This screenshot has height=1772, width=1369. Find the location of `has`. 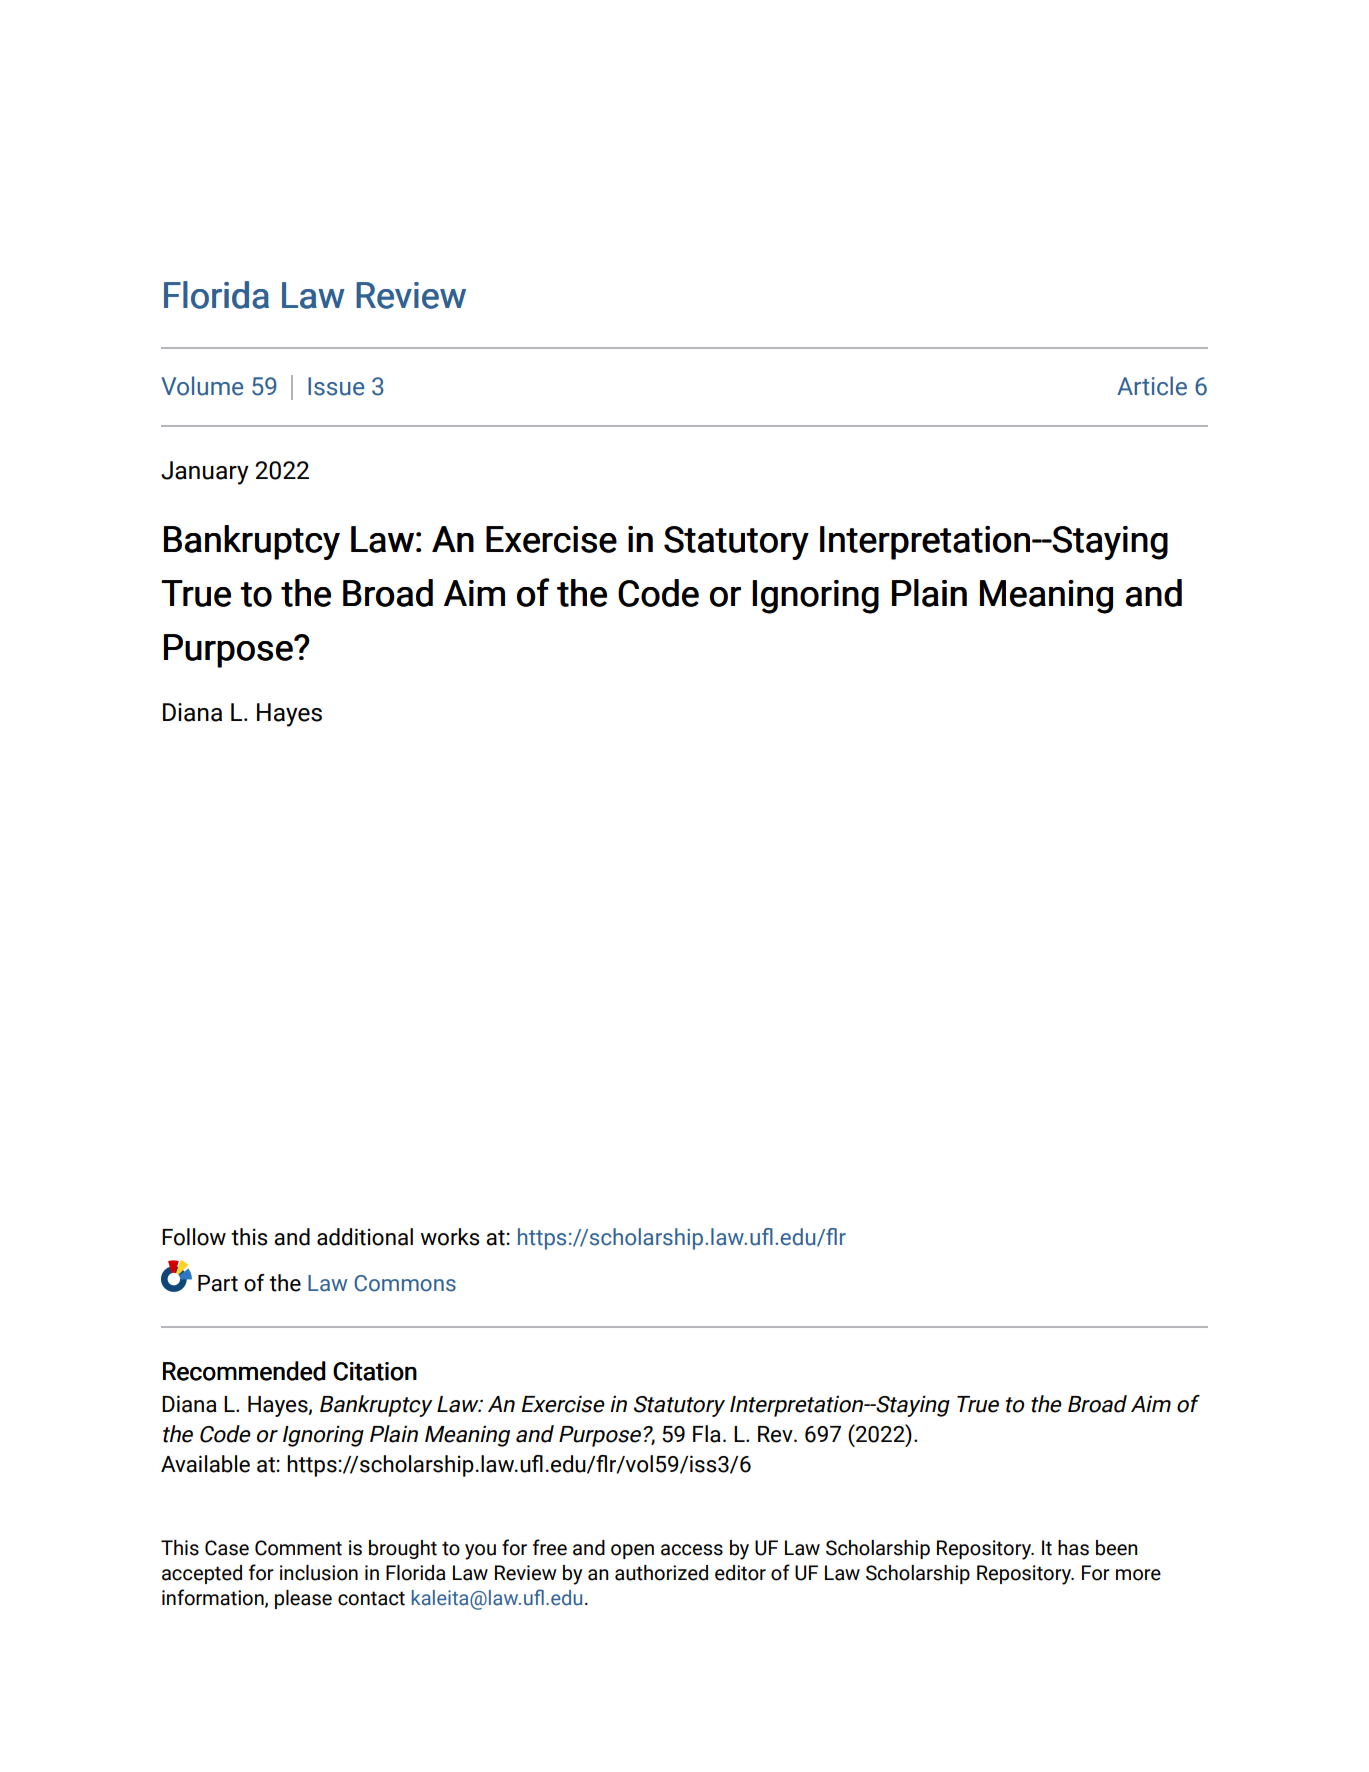

has is located at coordinates (1073, 1548).
